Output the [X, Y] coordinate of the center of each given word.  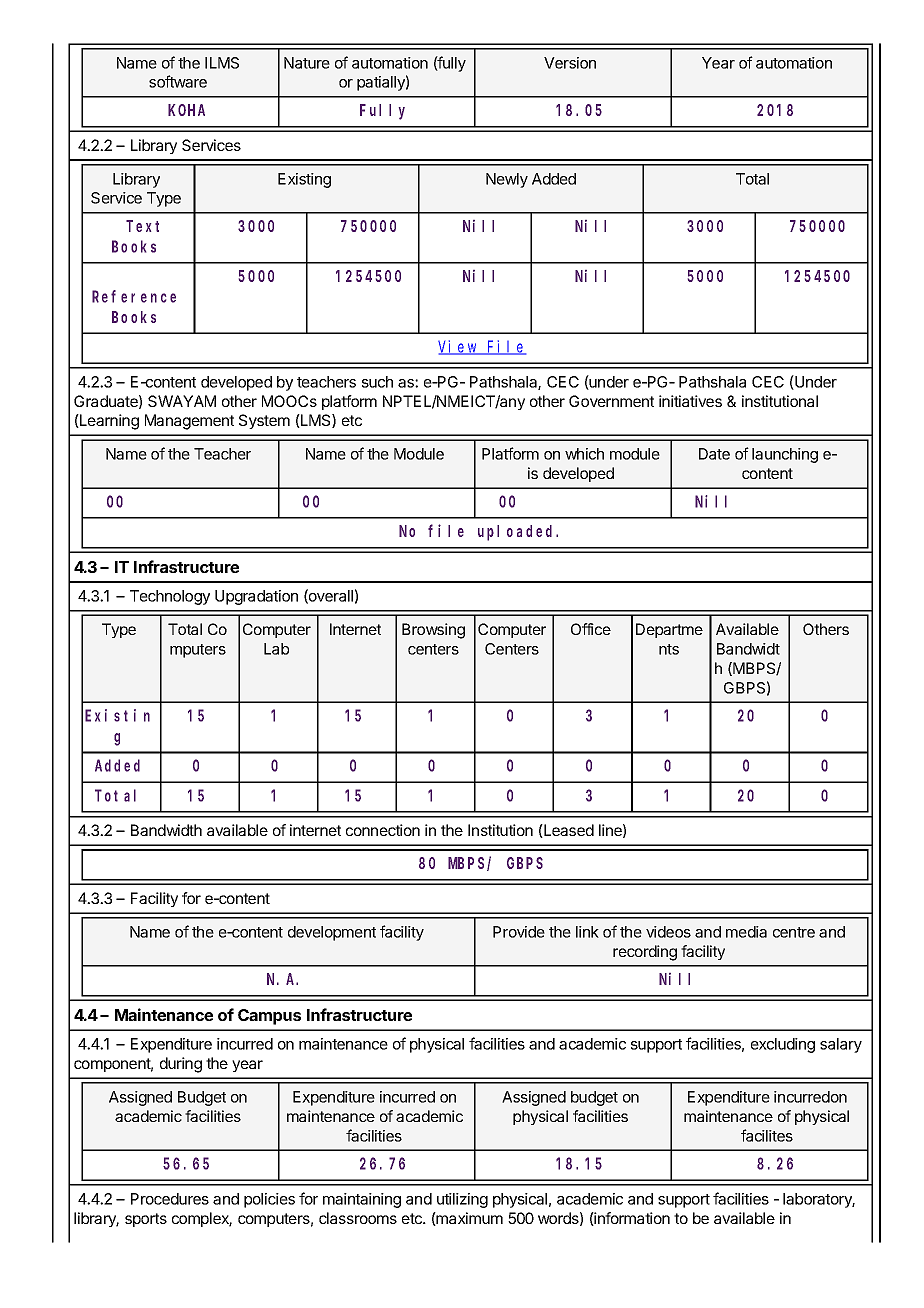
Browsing [433, 631]
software [178, 81]
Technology [170, 597]
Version [570, 63]
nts [669, 649]
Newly [507, 180]
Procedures [170, 1199]
